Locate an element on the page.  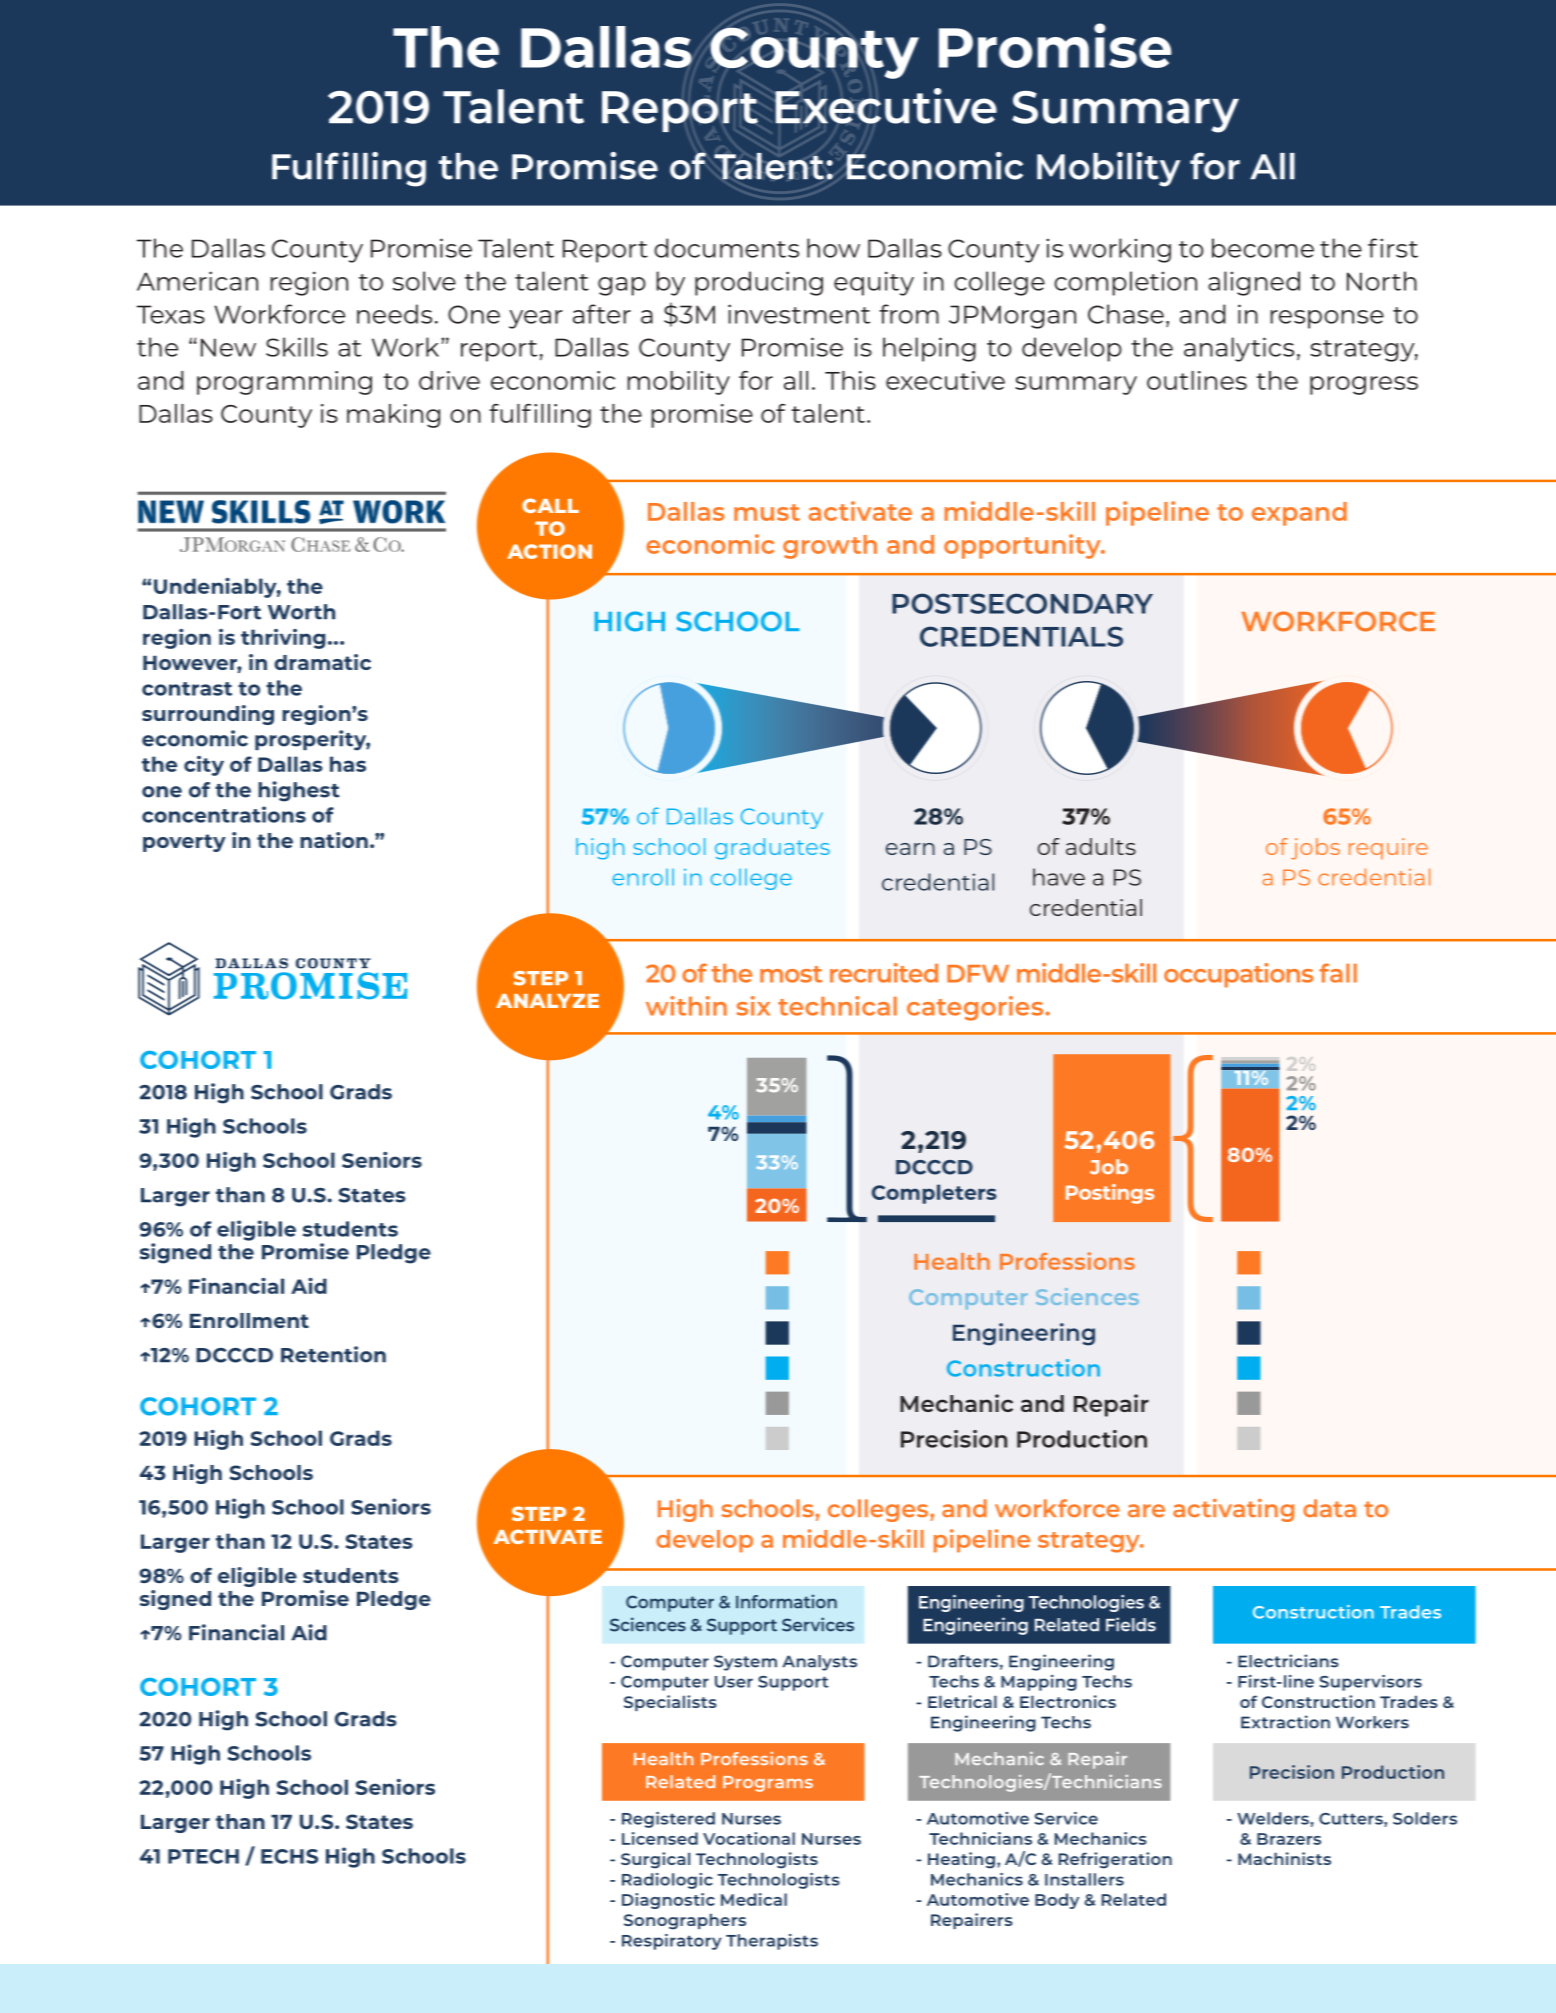
jobs is located at coordinates (1315, 849).
